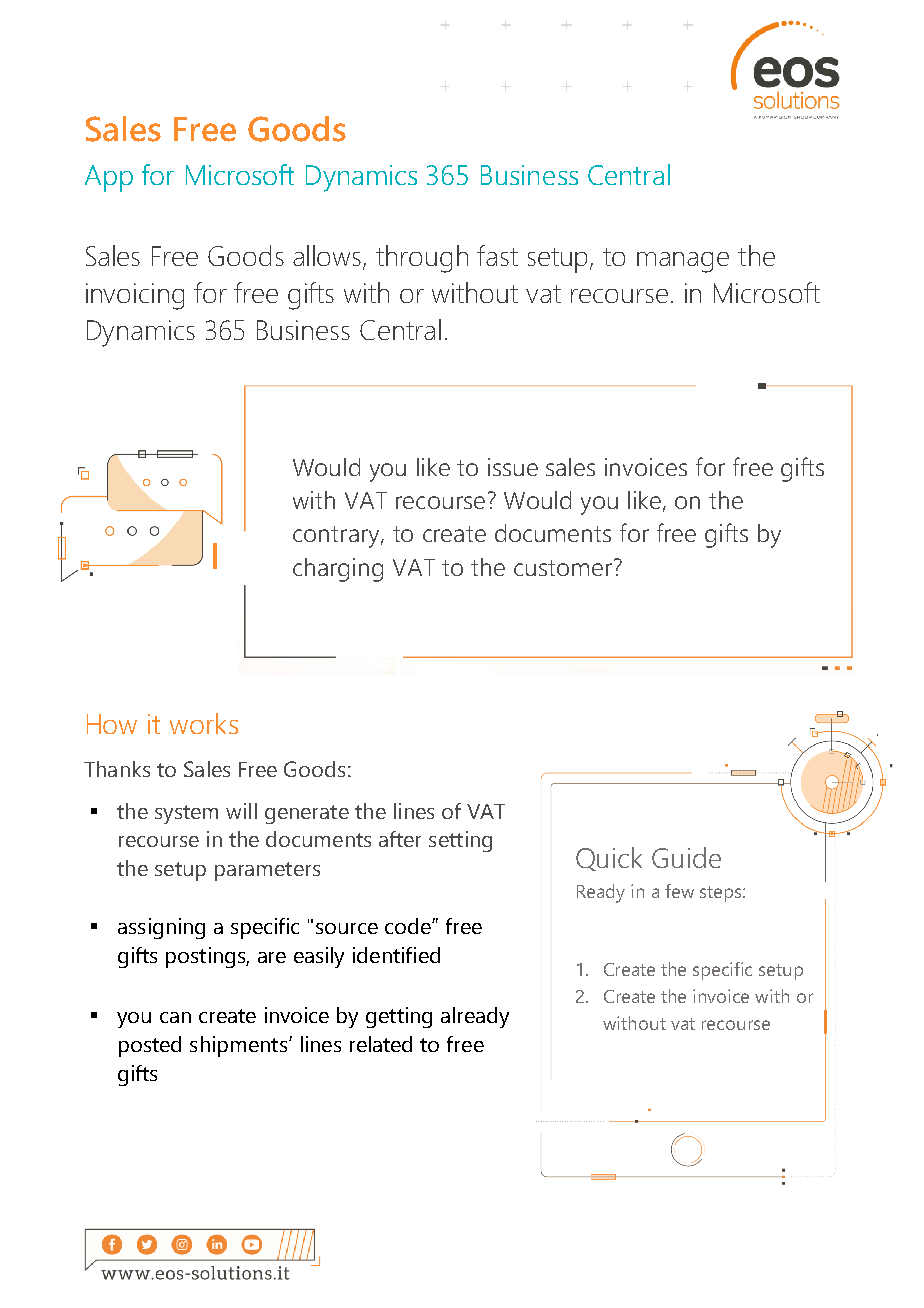  I want to click on can, so click(175, 1017).
